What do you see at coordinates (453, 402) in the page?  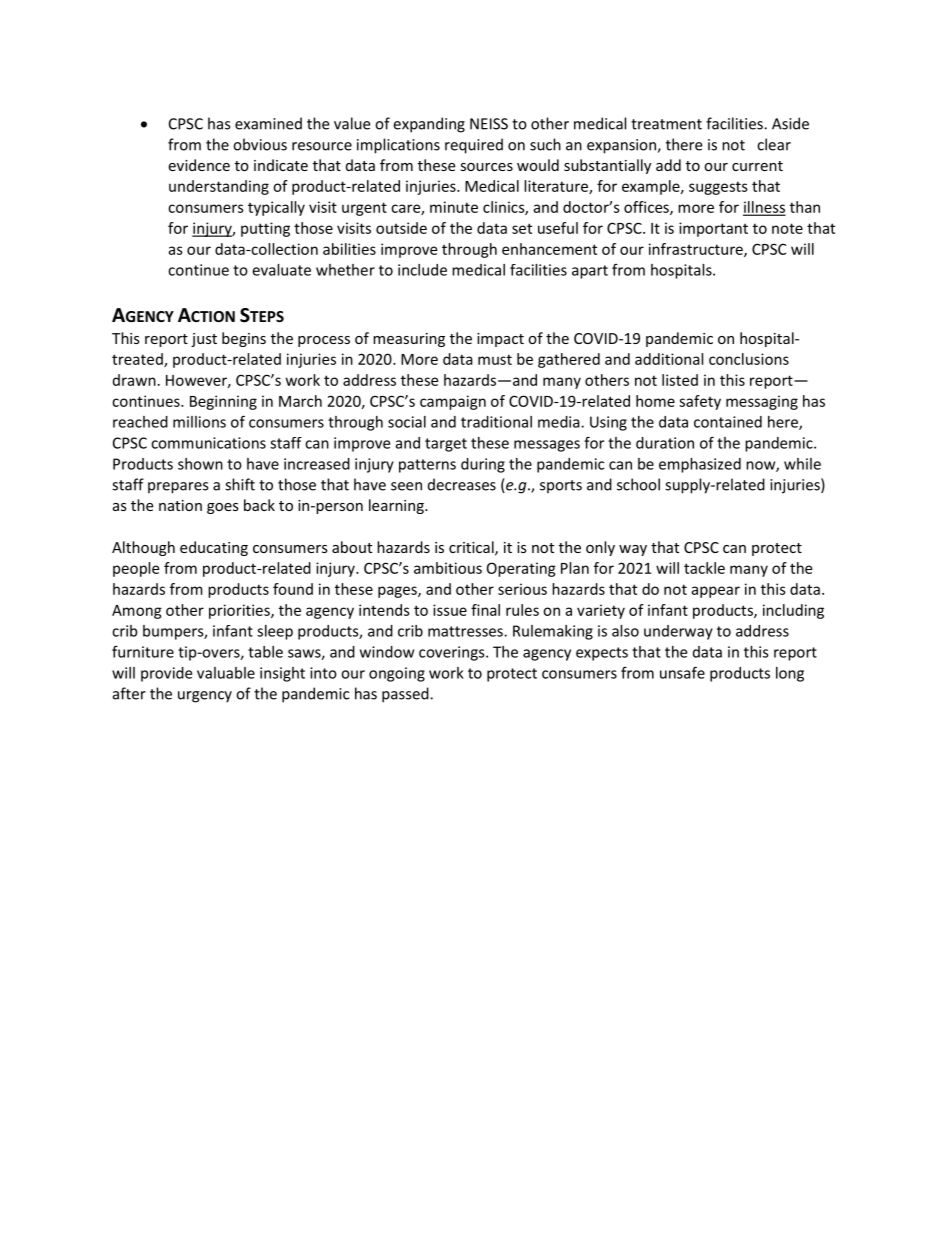 I see `campaign` at bounding box center [453, 402].
